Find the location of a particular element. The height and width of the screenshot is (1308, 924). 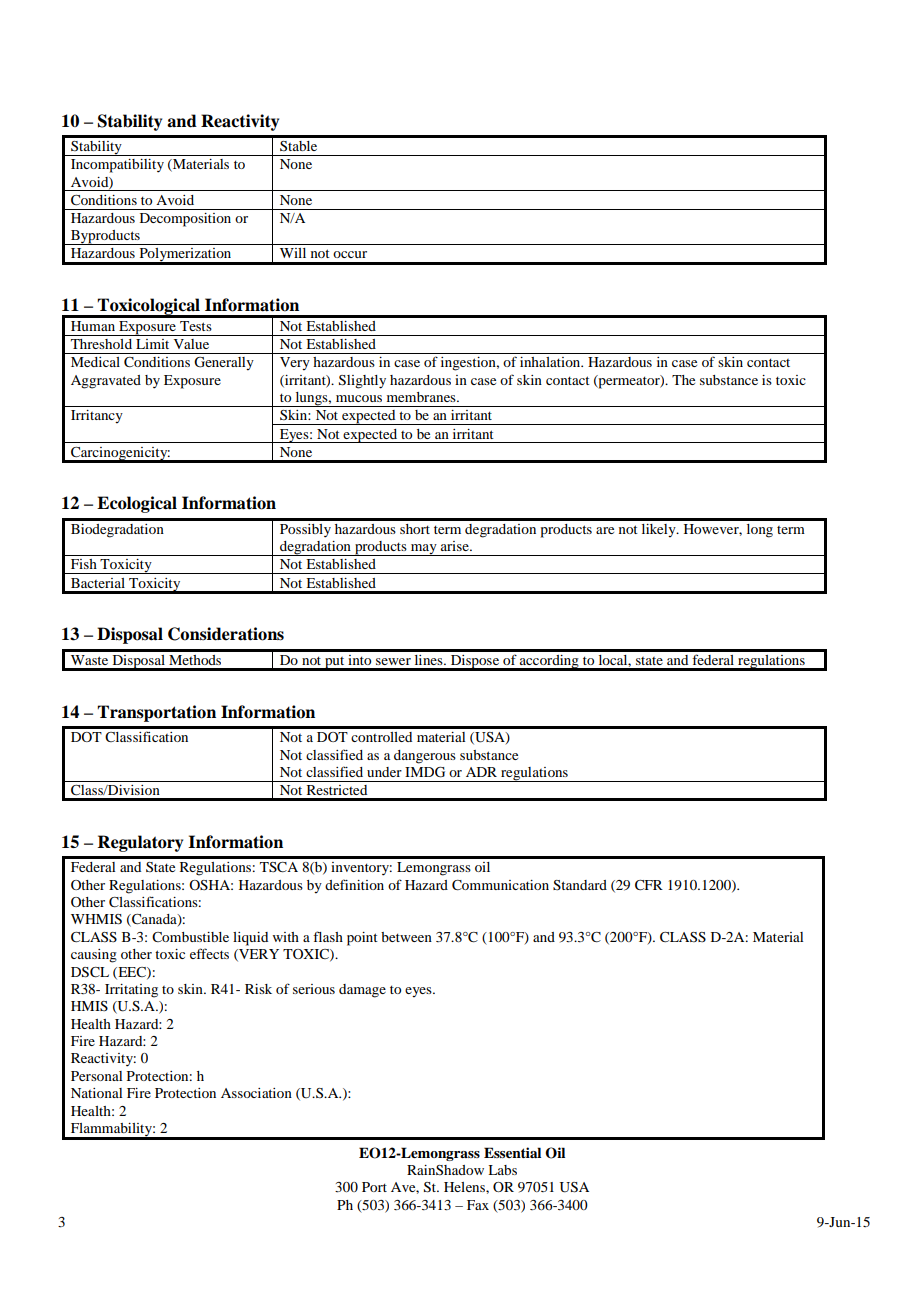

Ecological is located at coordinates (137, 504).
